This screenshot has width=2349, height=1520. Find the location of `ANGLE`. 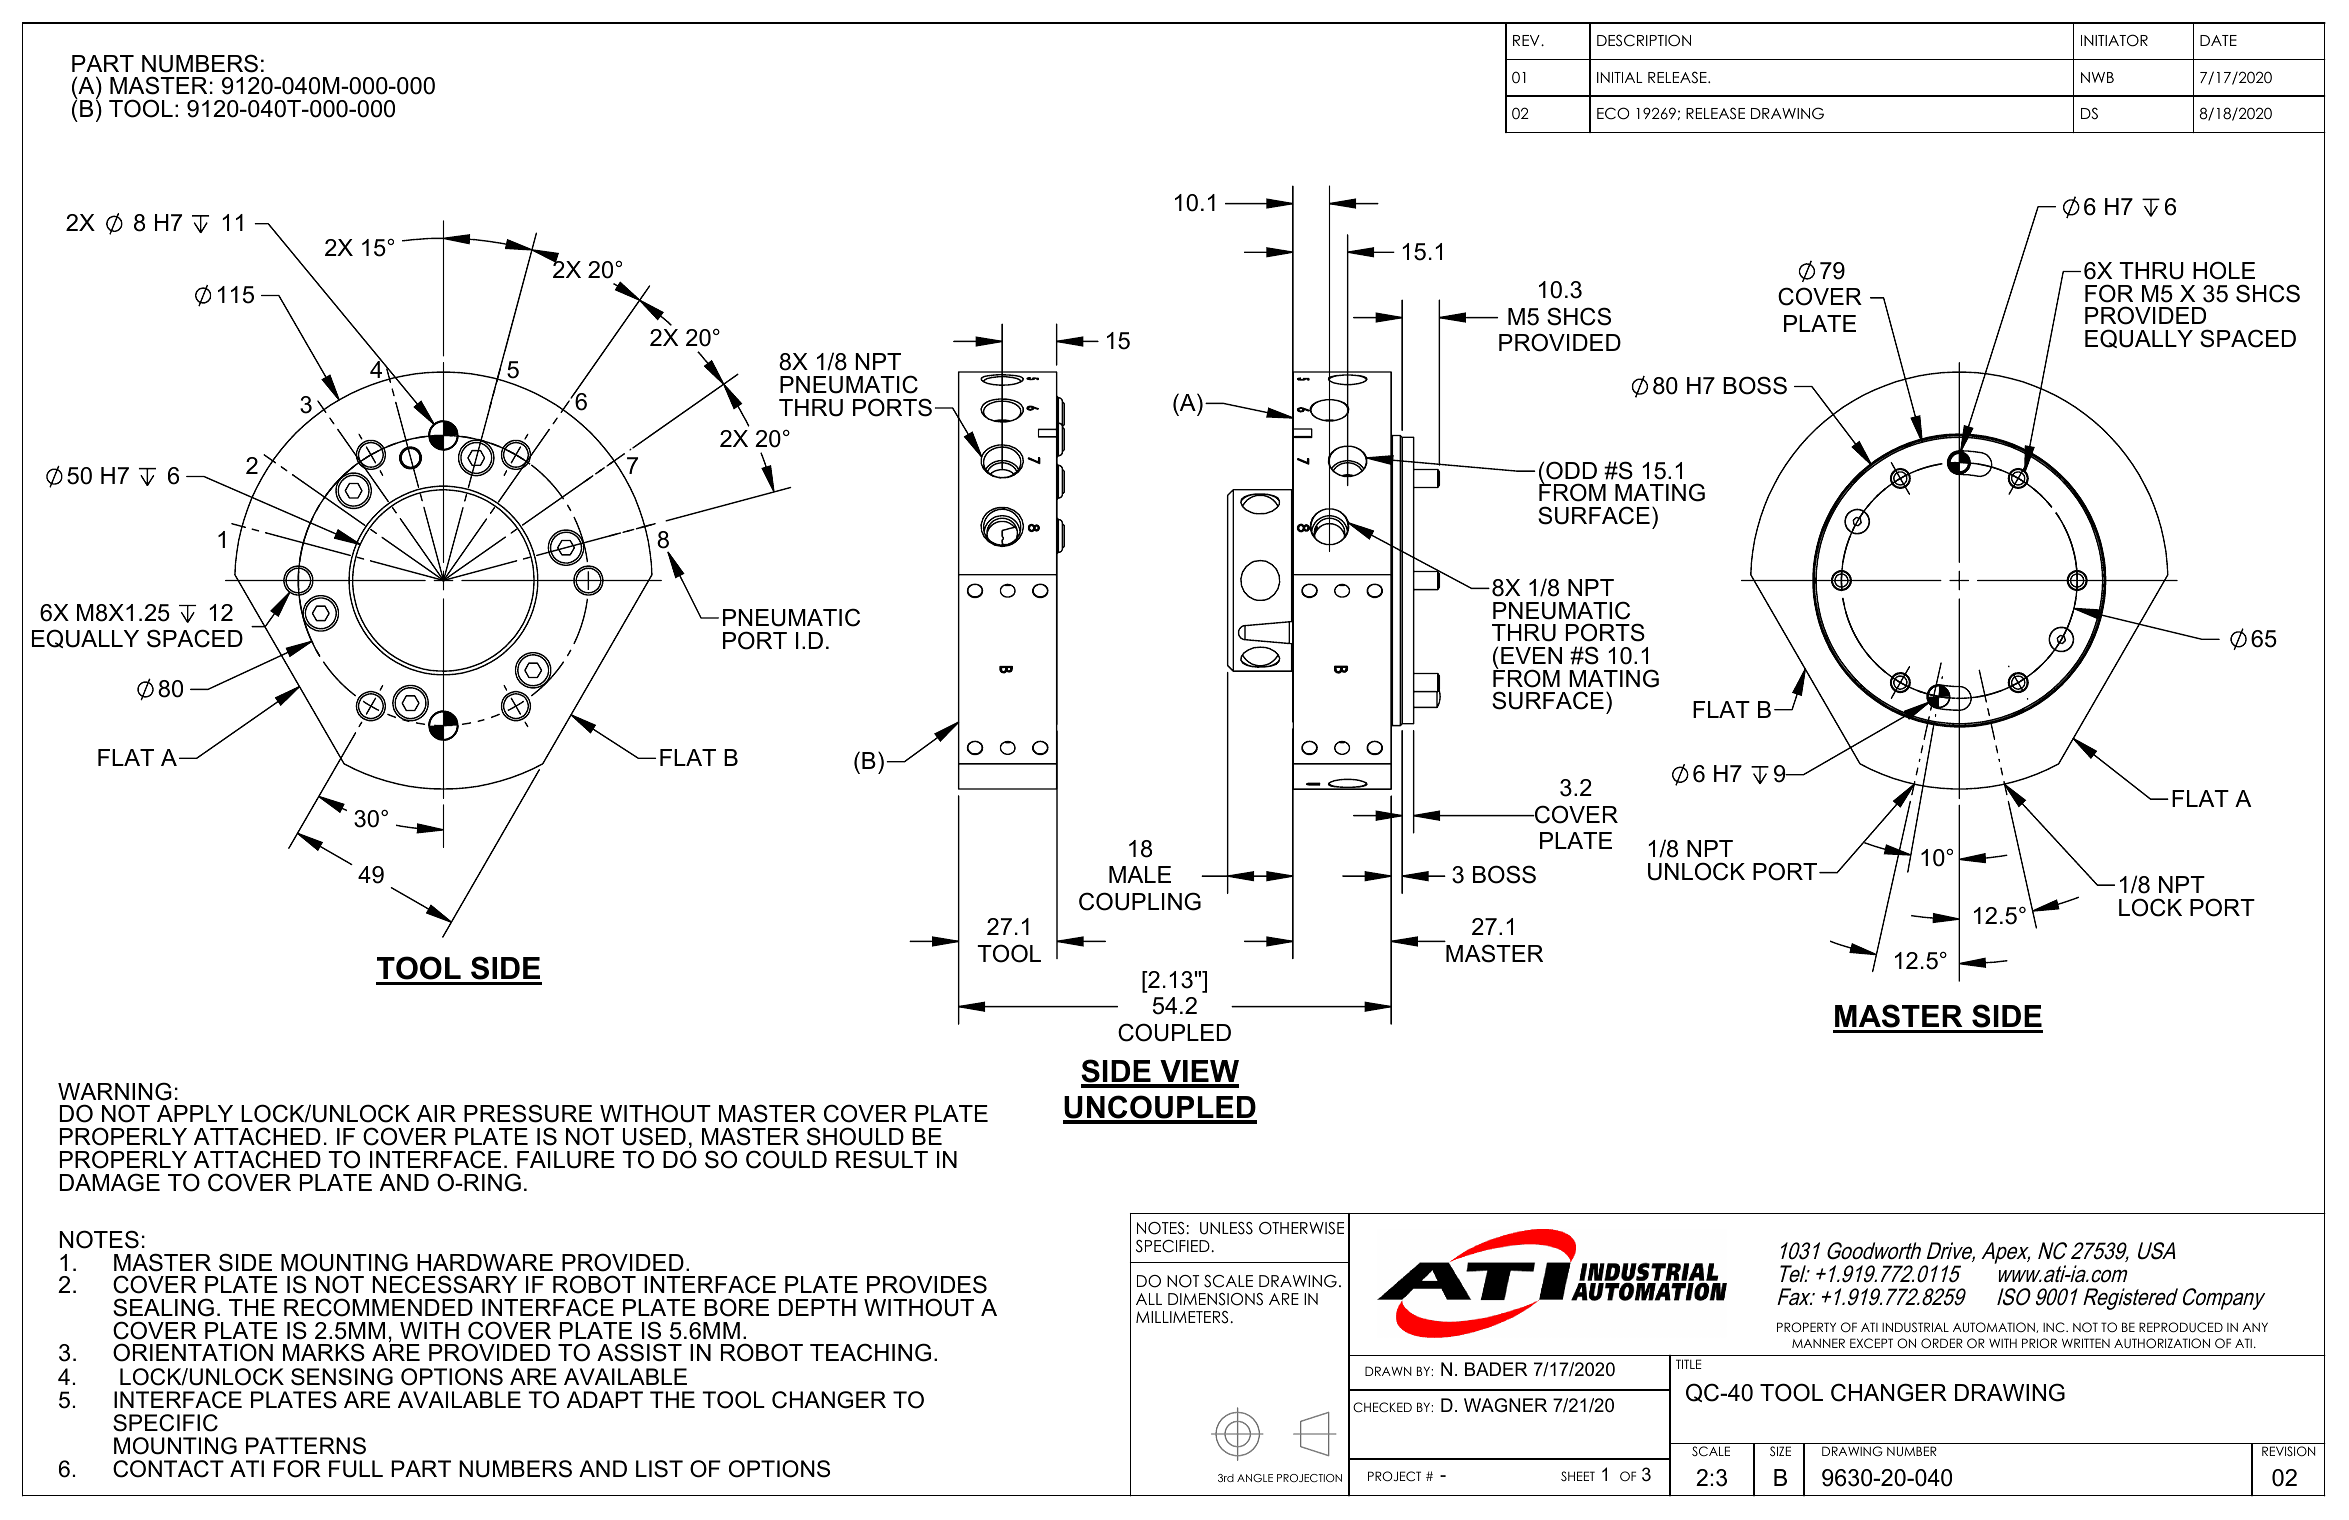

ANGLE is located at coordinates (1255, 1478).
